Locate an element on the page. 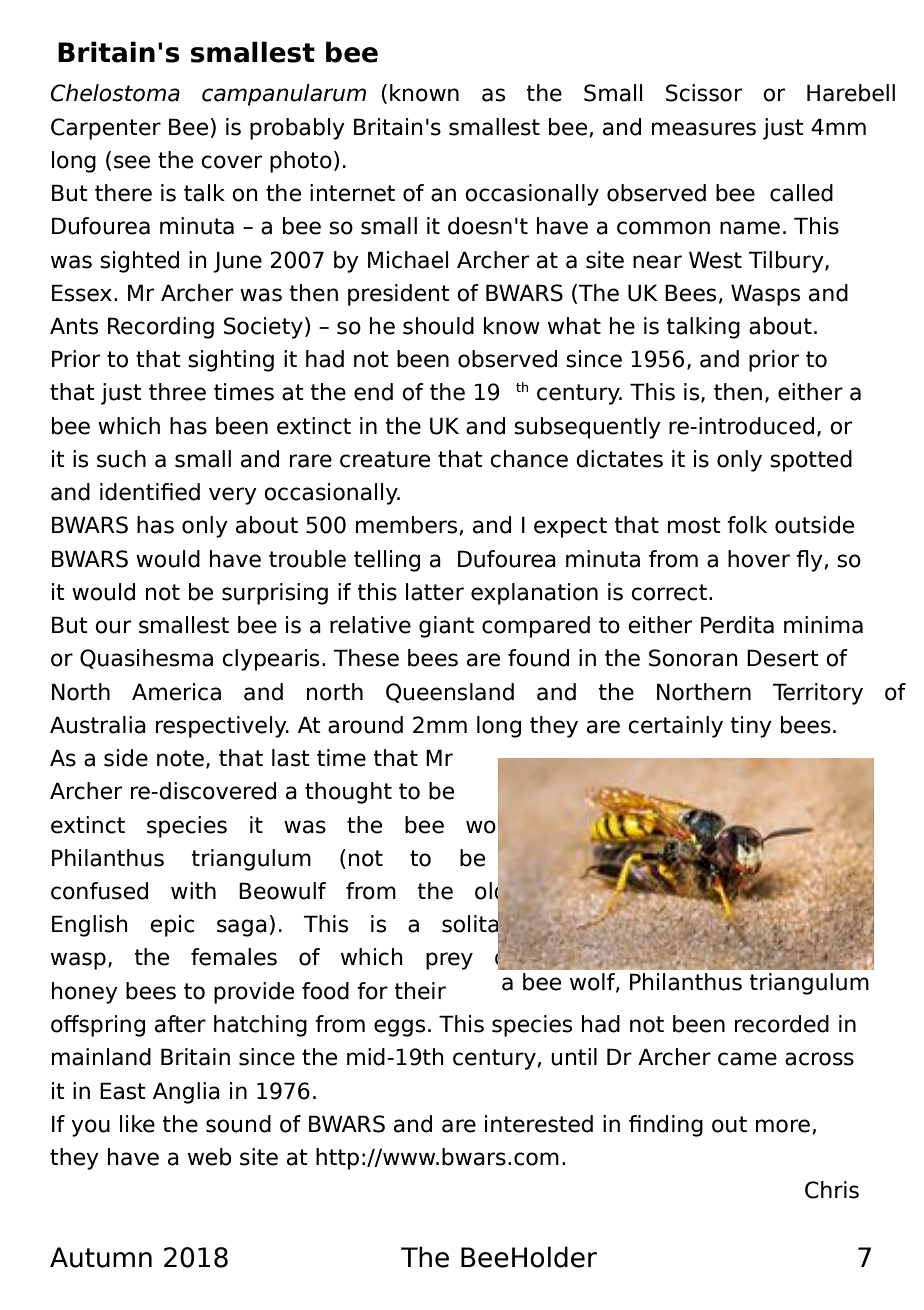  America is located at coordinates (176, 692).
